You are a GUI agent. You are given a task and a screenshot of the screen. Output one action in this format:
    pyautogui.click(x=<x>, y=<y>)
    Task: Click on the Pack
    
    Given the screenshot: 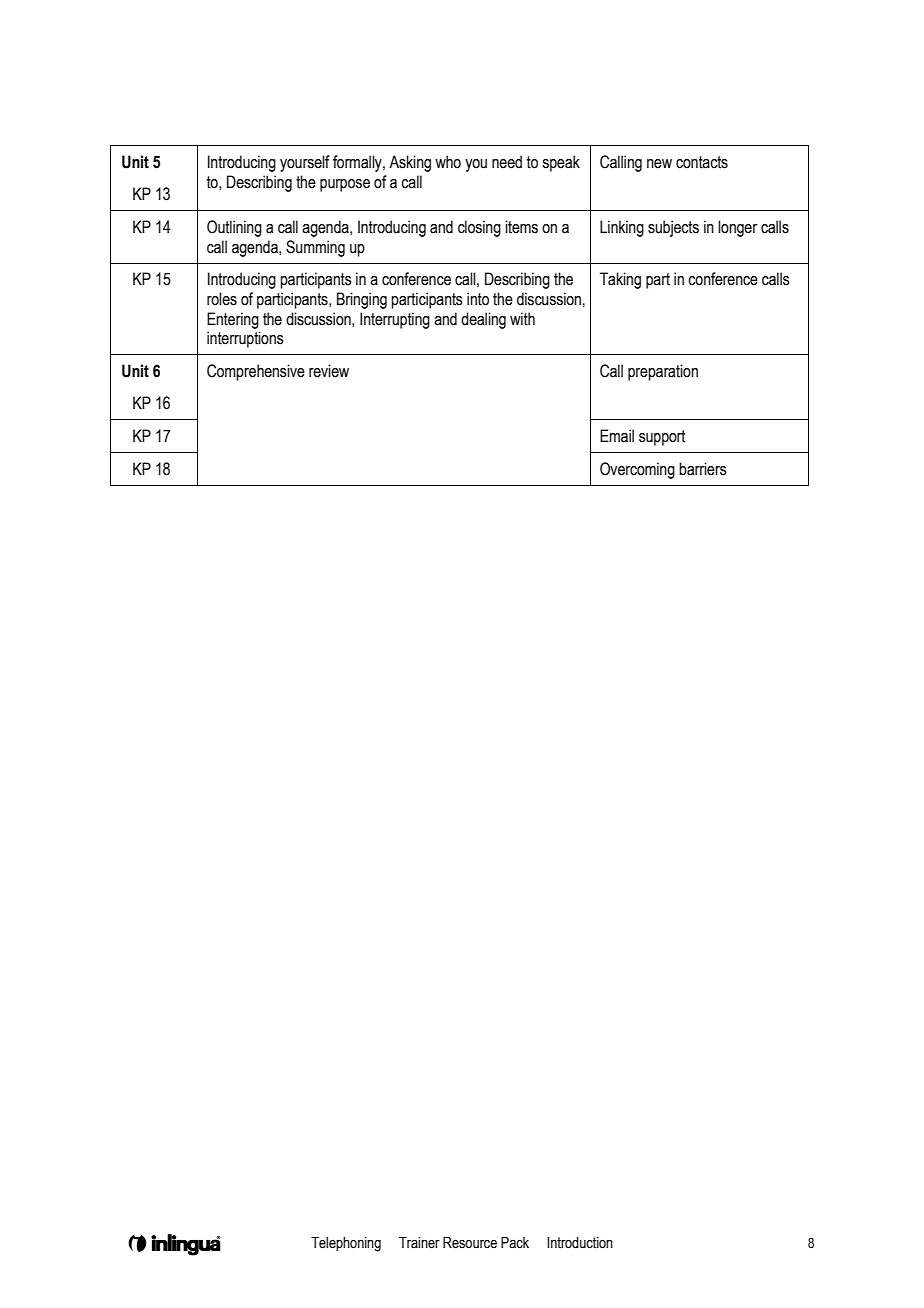 What is the action you would take?
    pyautogui.click(x=515, y=1243)
